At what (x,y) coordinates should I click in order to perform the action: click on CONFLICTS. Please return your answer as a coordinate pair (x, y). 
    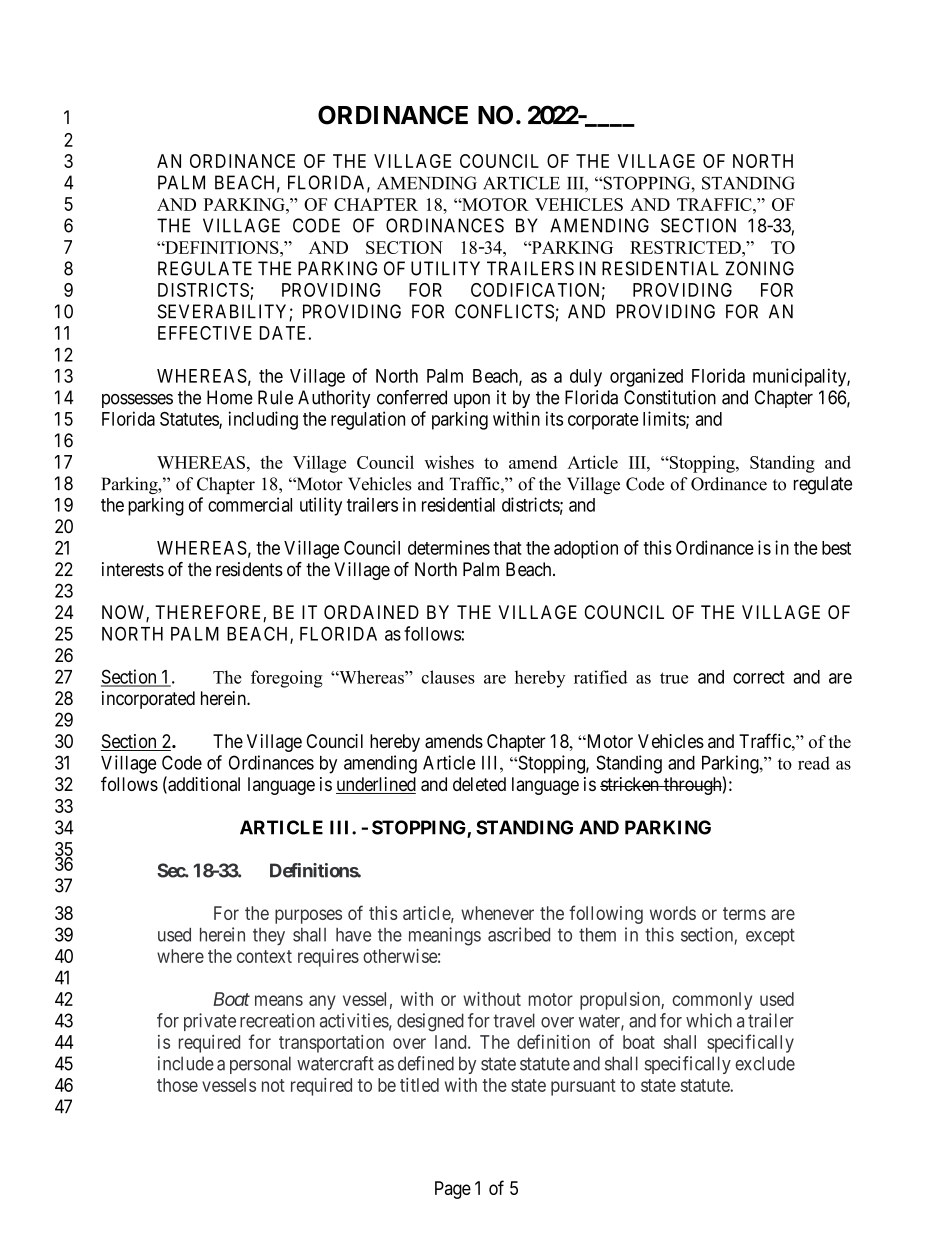
    Looking at the image, I should click on (504, 311).
